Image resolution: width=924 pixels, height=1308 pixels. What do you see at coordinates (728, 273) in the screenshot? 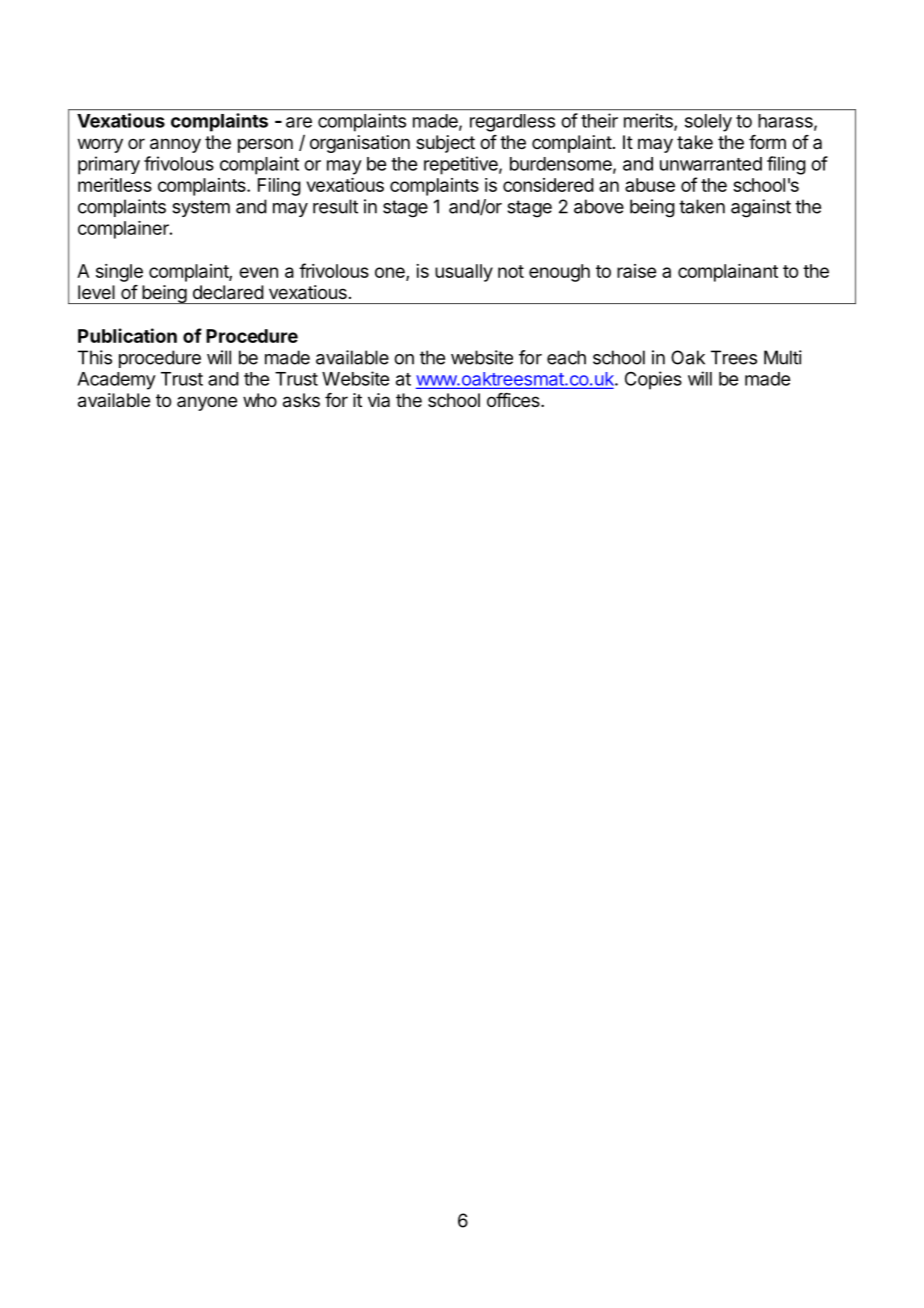
I see `complainant` at bounding box center [728, 273].
